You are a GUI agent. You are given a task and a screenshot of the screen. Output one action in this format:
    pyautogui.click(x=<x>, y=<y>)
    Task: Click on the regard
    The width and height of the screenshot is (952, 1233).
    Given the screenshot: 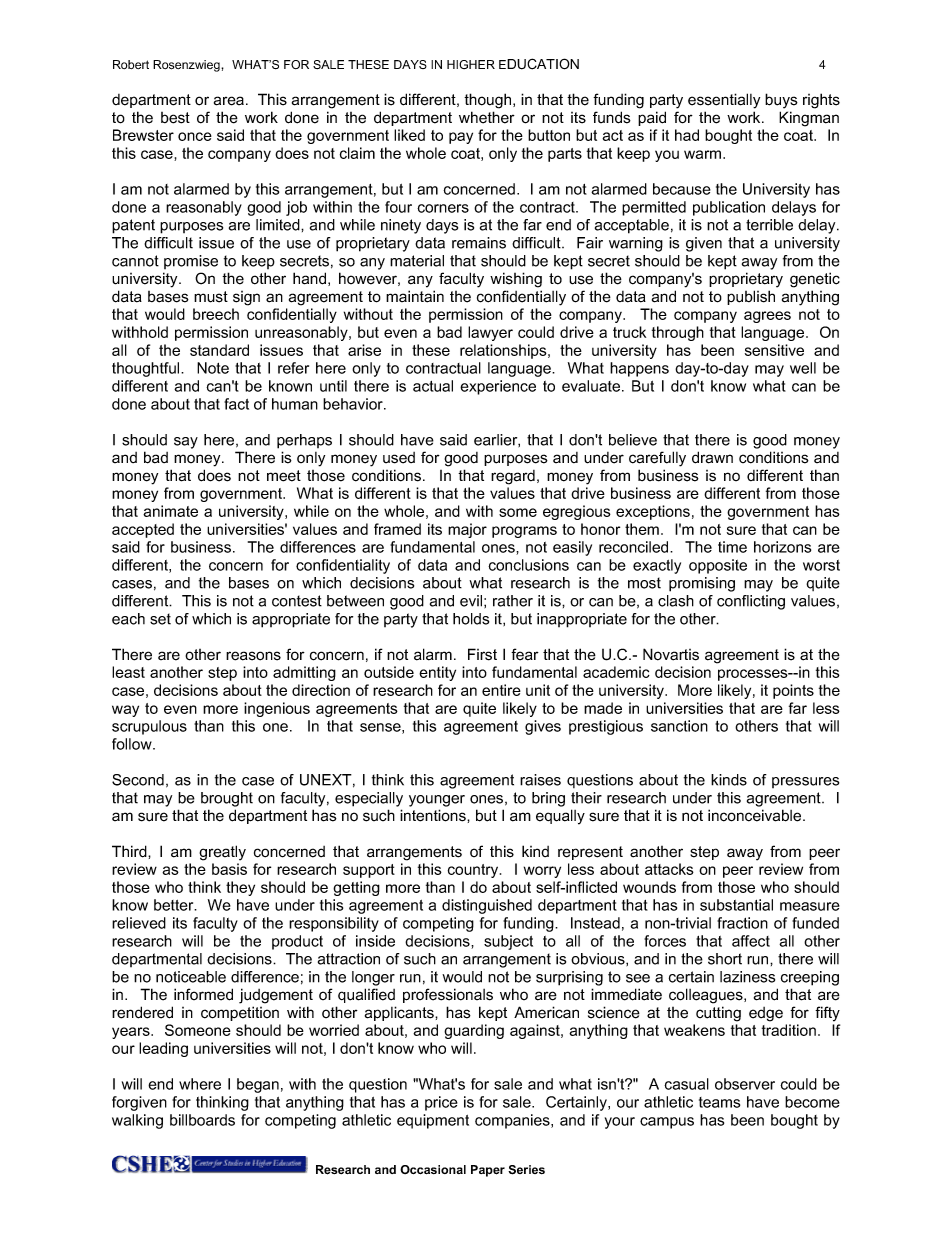 What is the action you would take?
    pyautogui.click(x=513, y=477)
